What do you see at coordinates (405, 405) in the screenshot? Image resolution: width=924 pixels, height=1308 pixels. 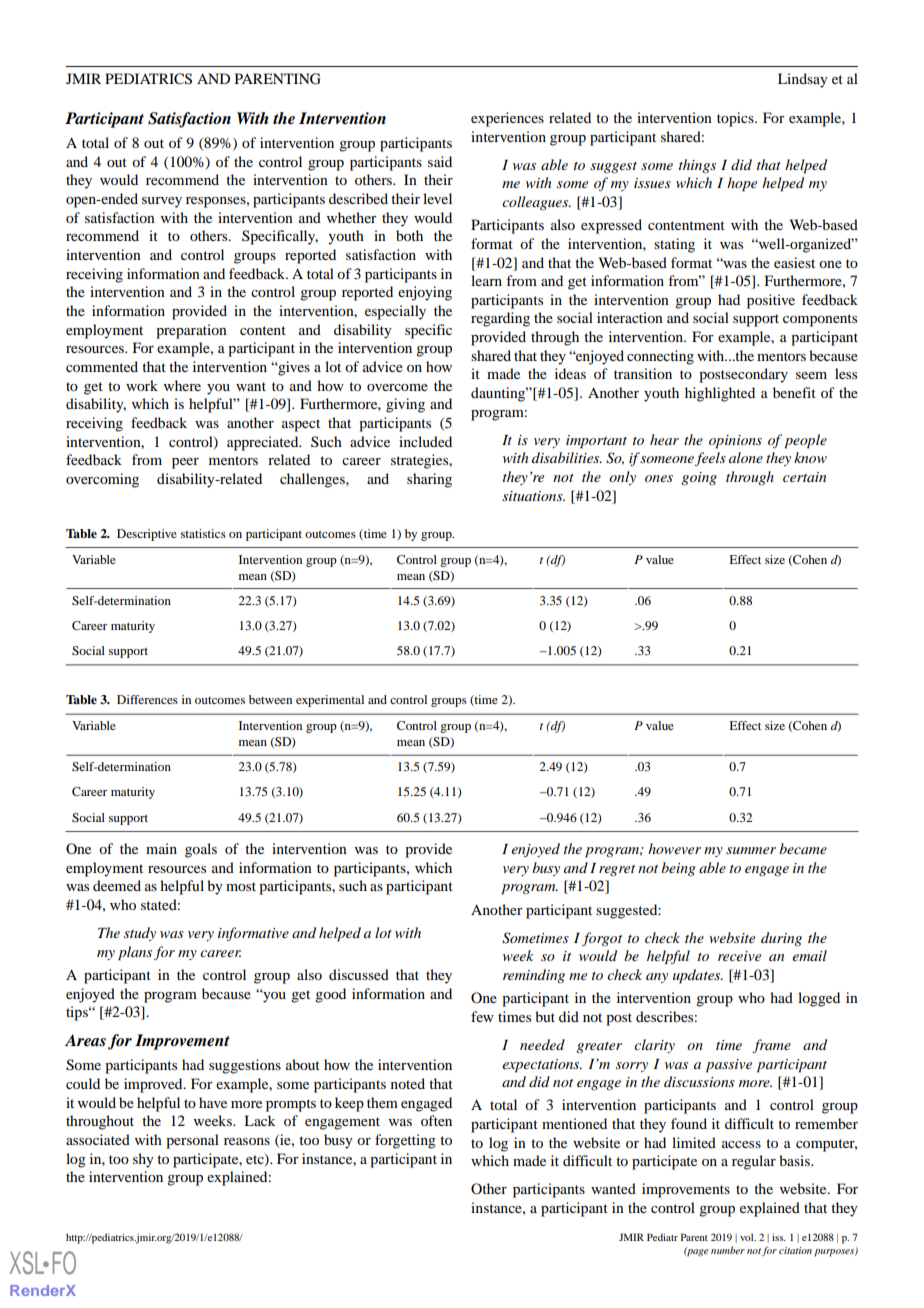 I see `giving` at bounding box center [405, 405].
